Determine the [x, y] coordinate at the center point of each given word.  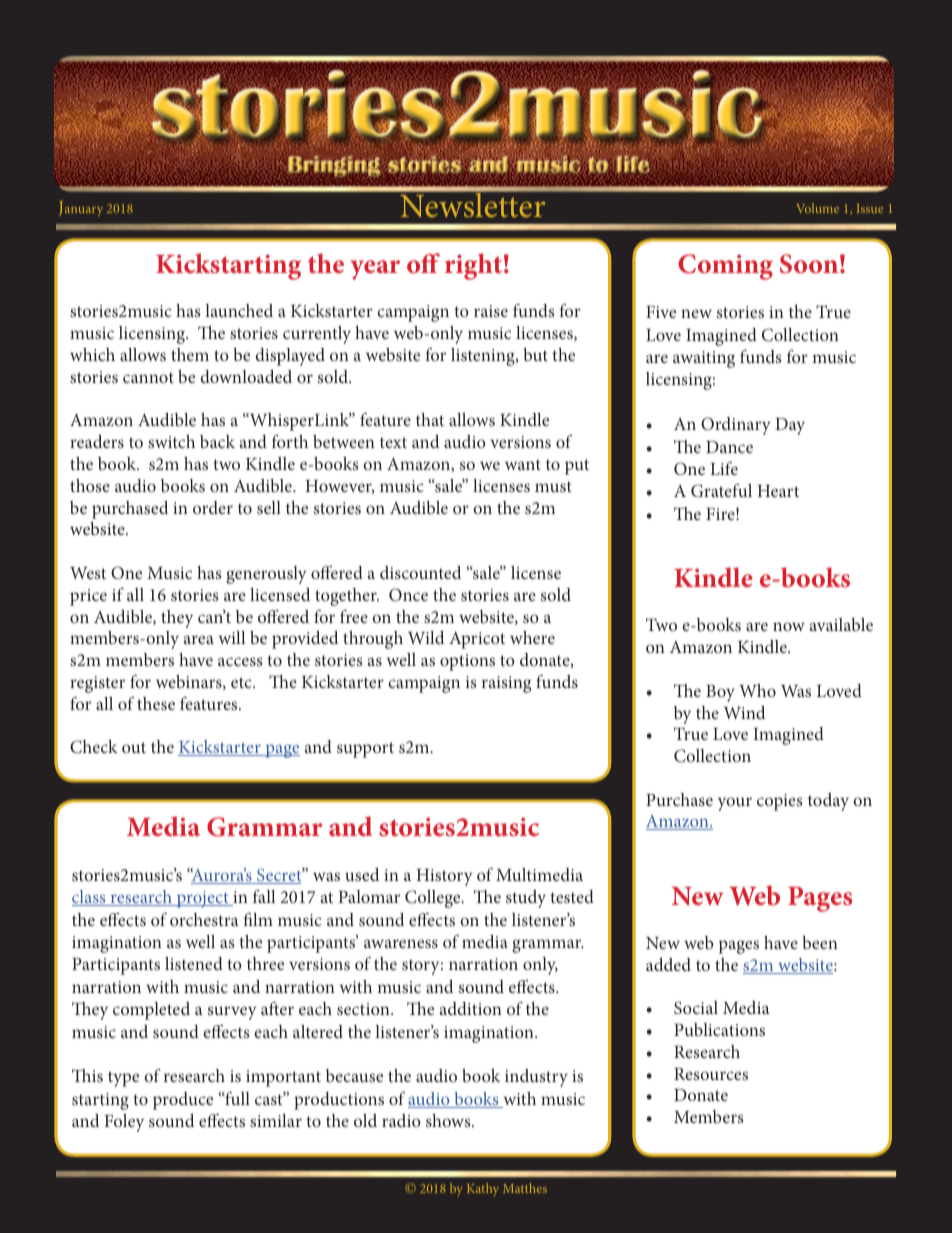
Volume [817, 208]
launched [239, 310]
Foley [124, 1123]
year [375, 270]
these [156, 703]
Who [757, 690]
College [434, 899]
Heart [778, 491]
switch [171, 441]
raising [506, 684]
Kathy [483, 1189]
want [523, 464]
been [820, 942]
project [202, 899]
